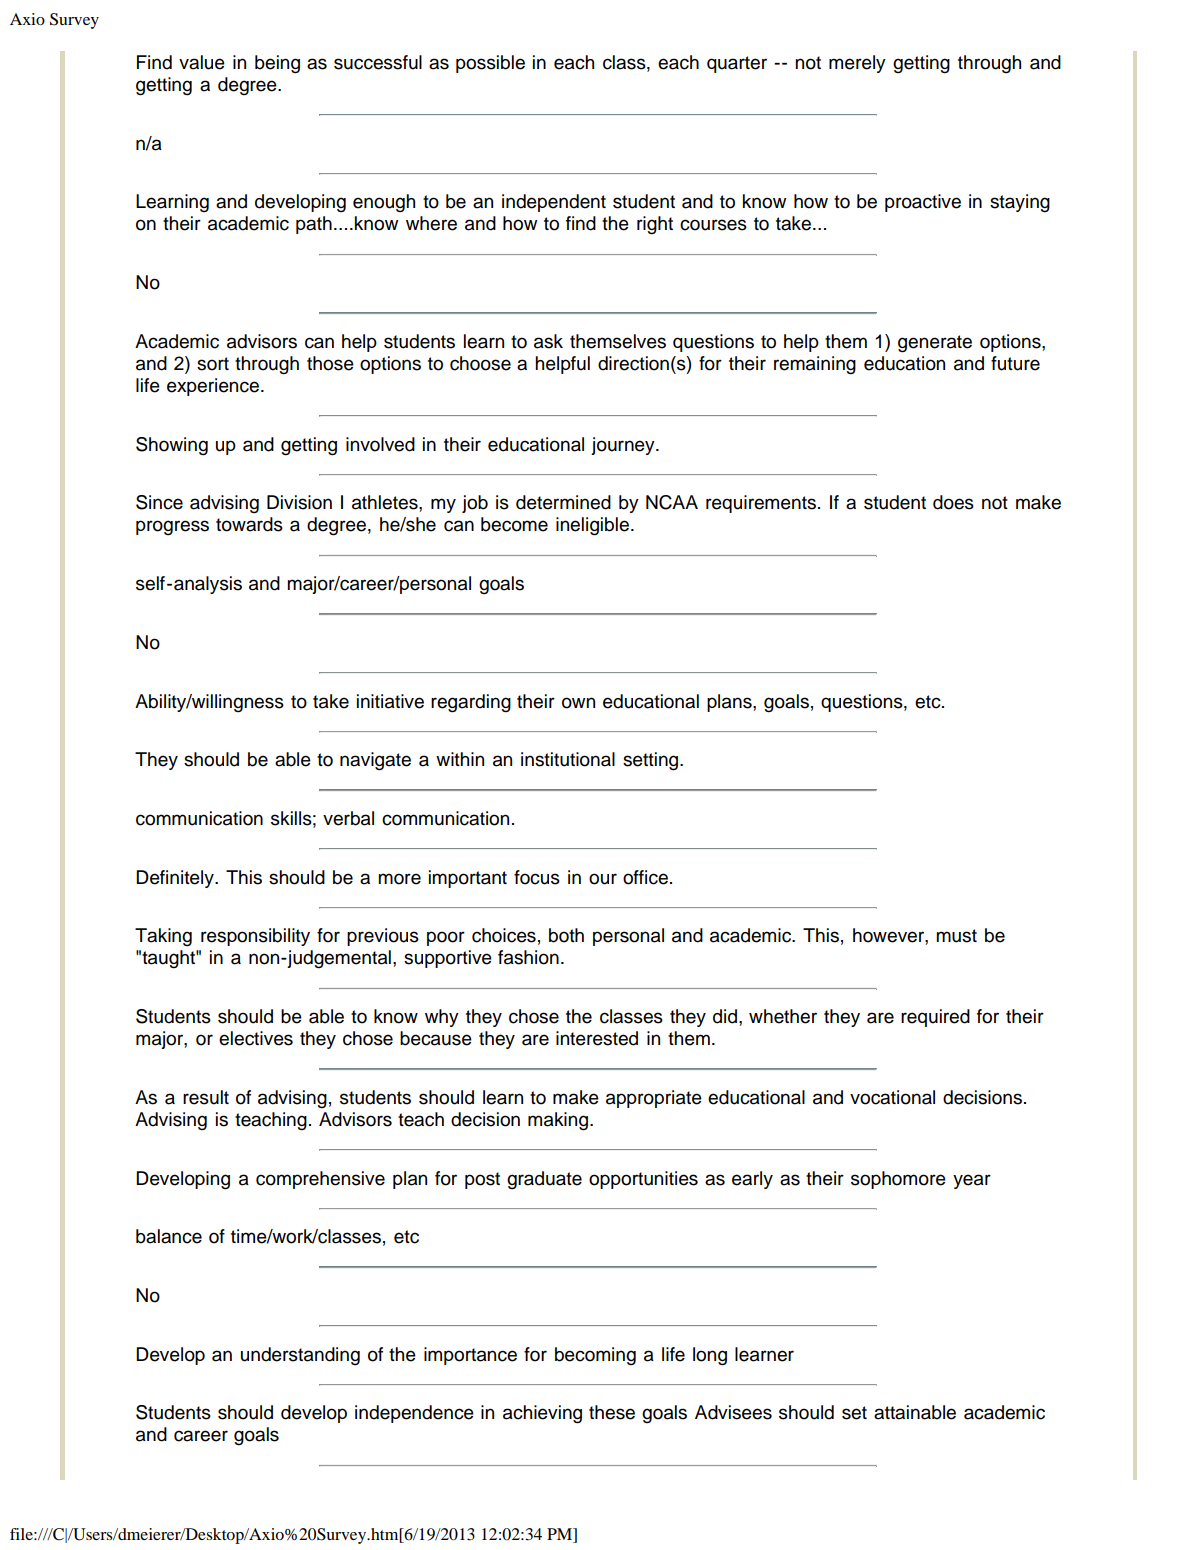  Describe the element at coordinates (956, 936) in the screenshot. I see `must` at that location.
